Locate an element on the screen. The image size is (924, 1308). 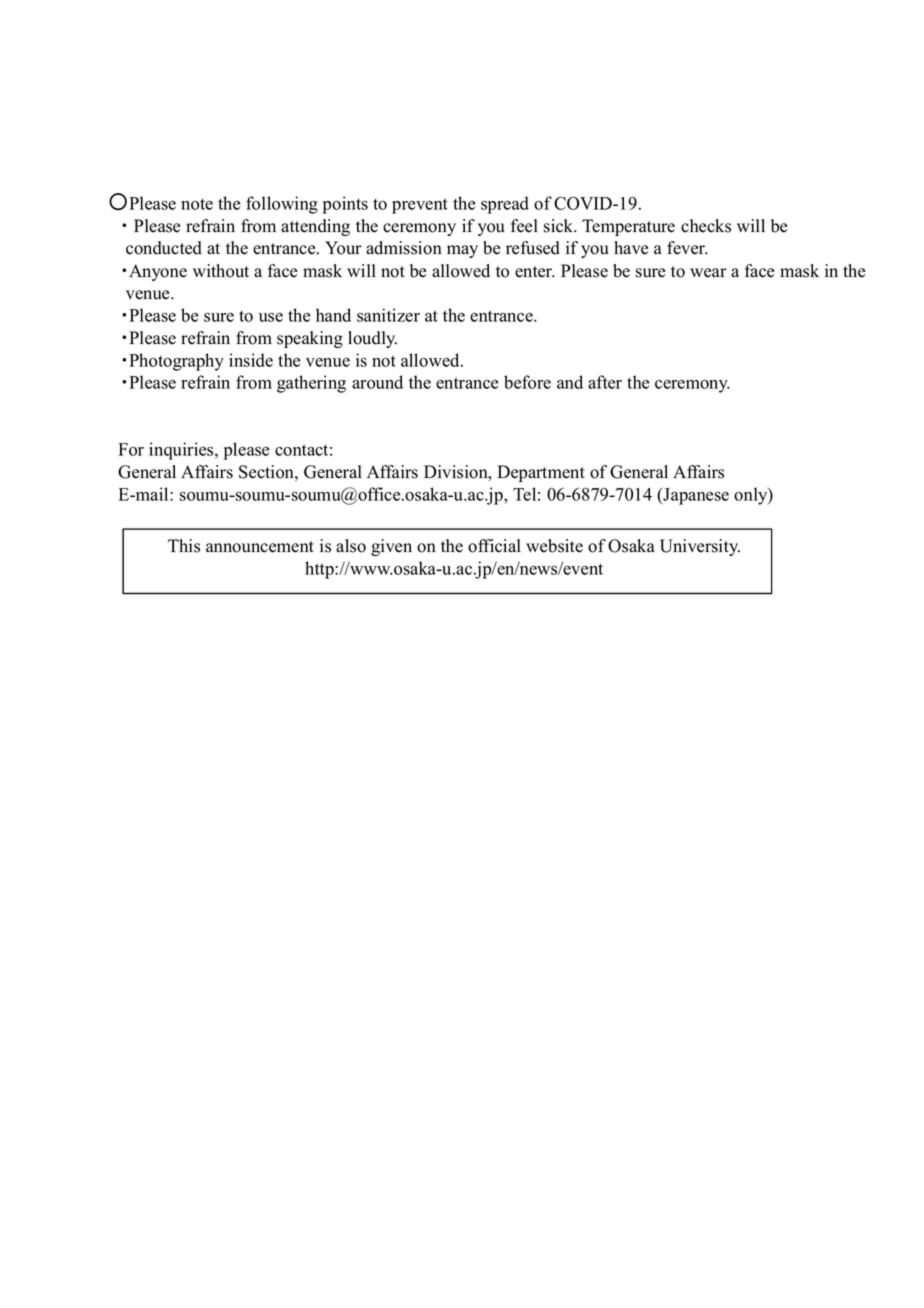
given is located at coordinates (391, 547).
